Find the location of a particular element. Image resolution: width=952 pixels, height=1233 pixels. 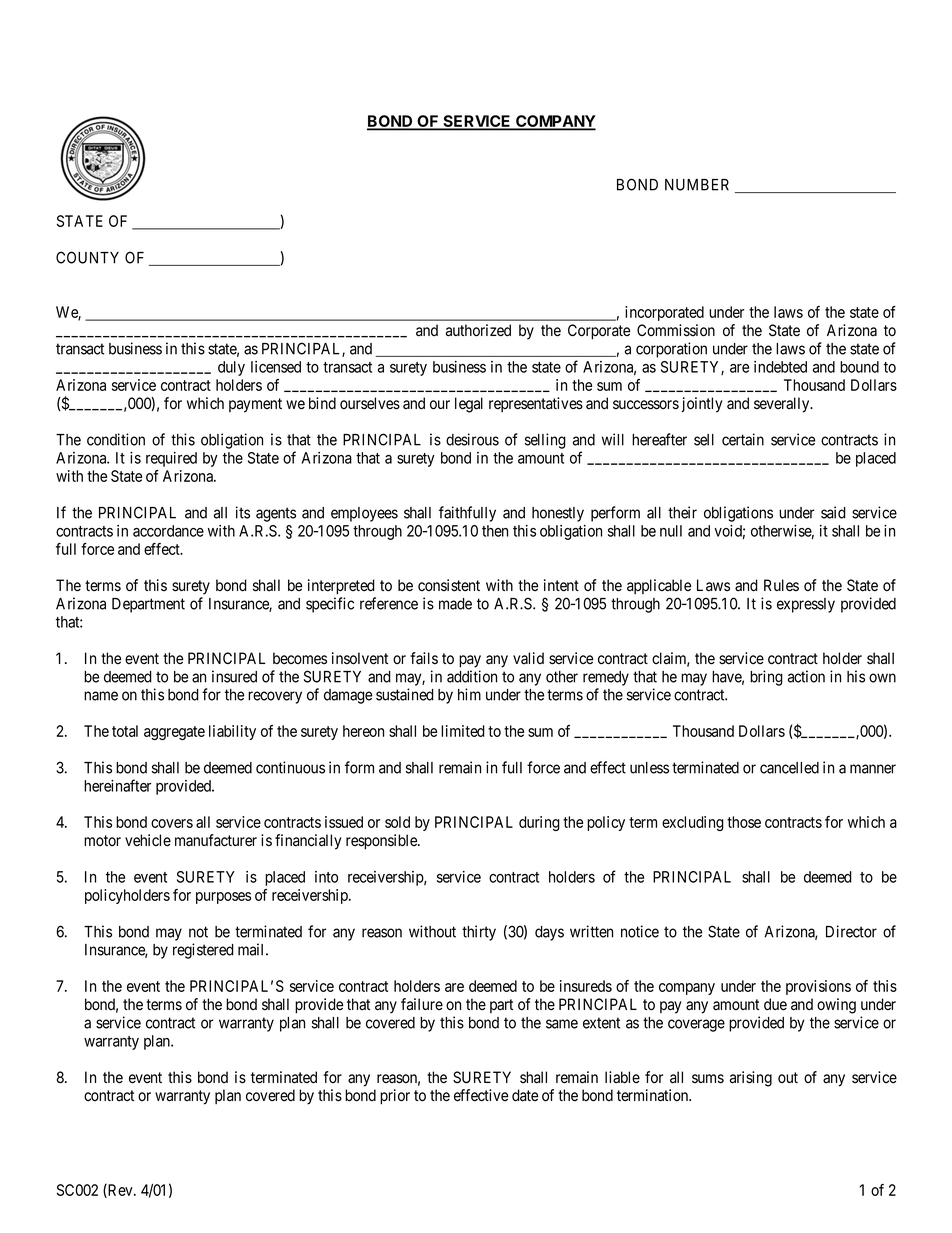

legal is located at coordinates (469, 405).
